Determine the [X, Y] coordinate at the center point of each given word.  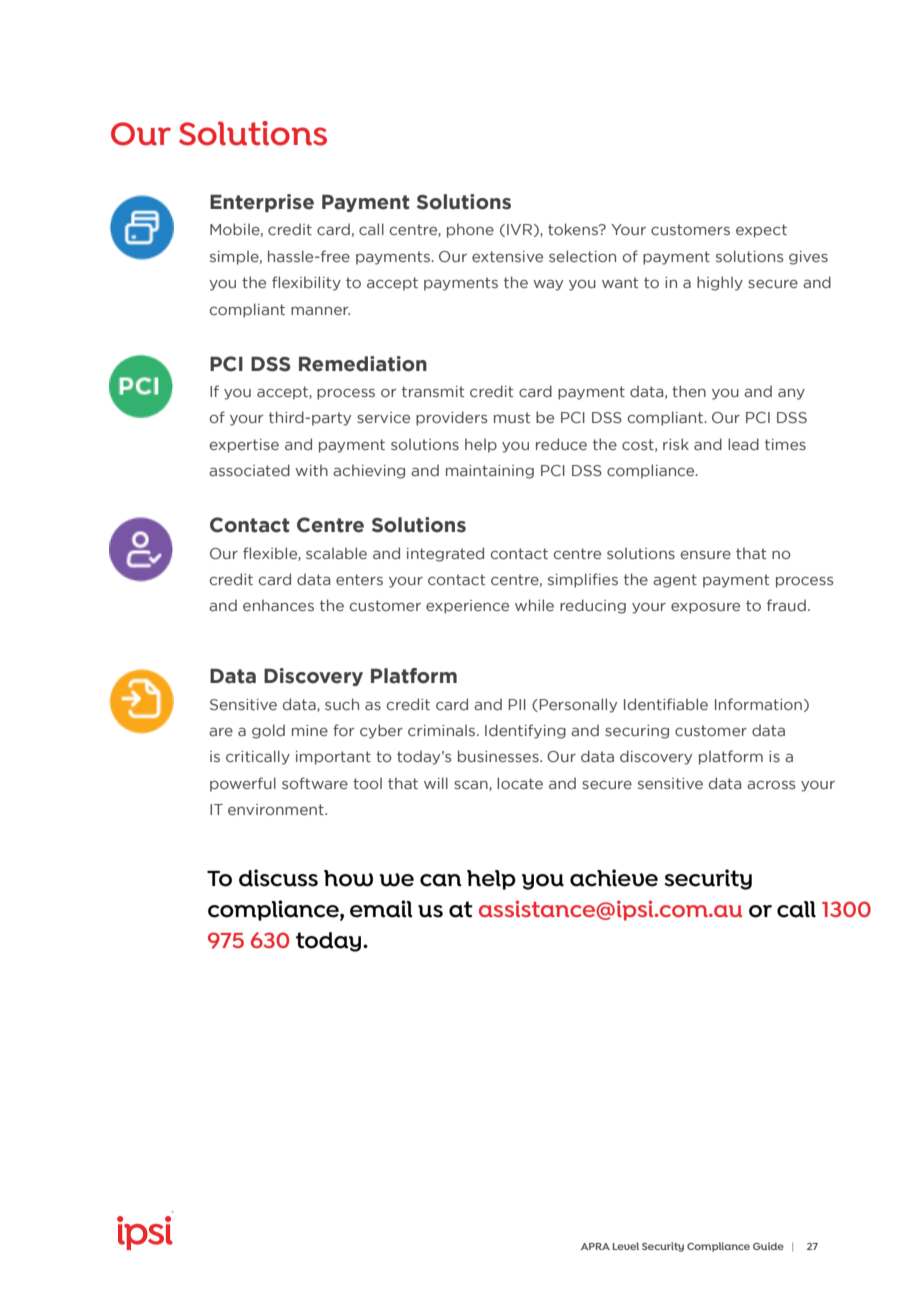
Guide [768, 1246]
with [311, 470]
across [771, 785]
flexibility [306, 283]
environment [277, 809]
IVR [521, 230]
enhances [278, 605]
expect [761, 231]
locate [520, 783]
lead [743, 444]
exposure [705, 608]
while [534, 605]
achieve [614, 878]
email [381, 909]
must [512, 417]
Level [626, 1246]
